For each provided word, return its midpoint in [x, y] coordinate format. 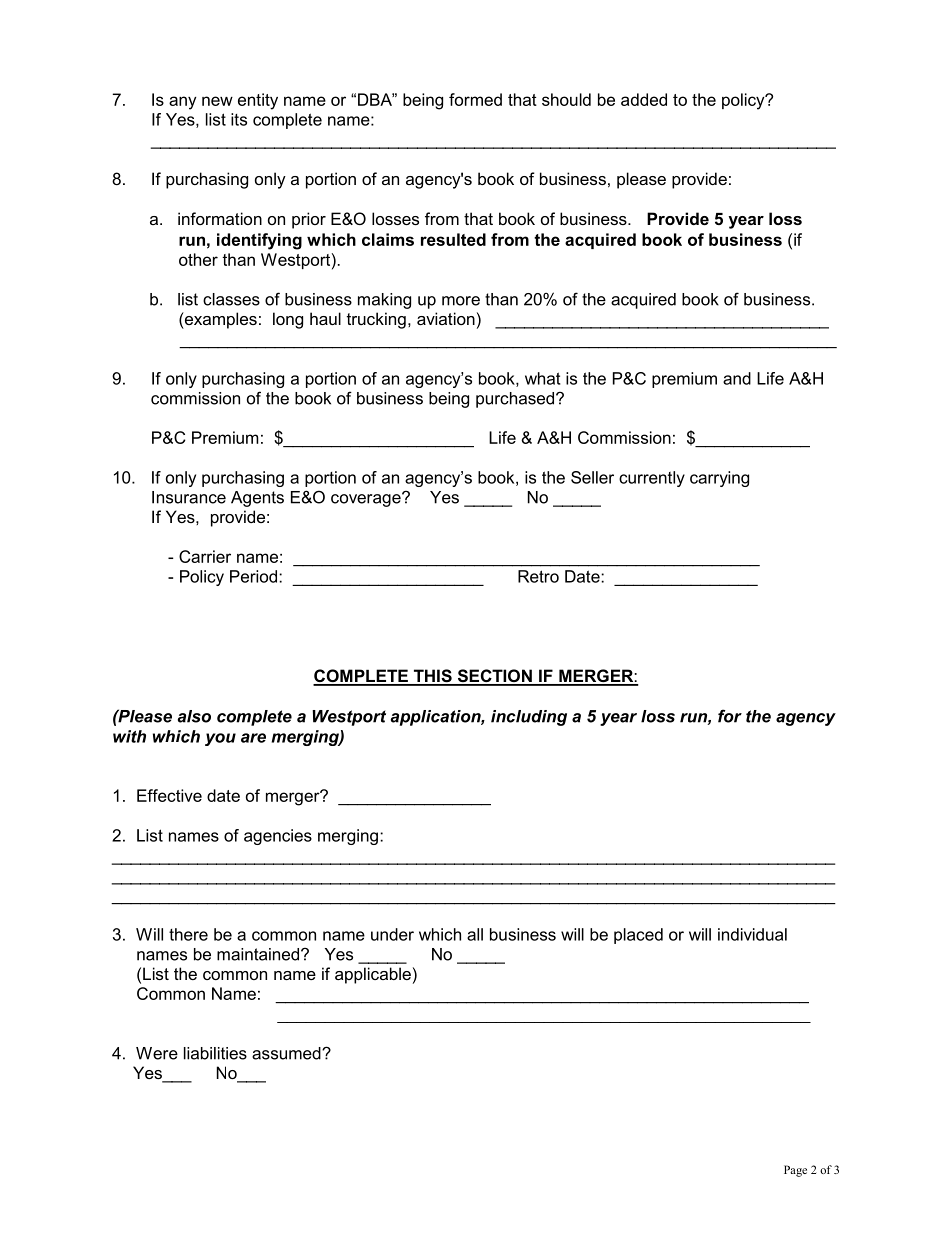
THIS [432, 677]
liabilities [215, 1053]
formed [475, 99]
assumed [287, 1053]
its [239, 119]
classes [231, 299]
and [737, 378]
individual [752, 934]
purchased [516, 400]
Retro [538, 576]
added [644, 99]
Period [255, 576]
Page [795, 1171]
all [475, 934]
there [188, 934]
